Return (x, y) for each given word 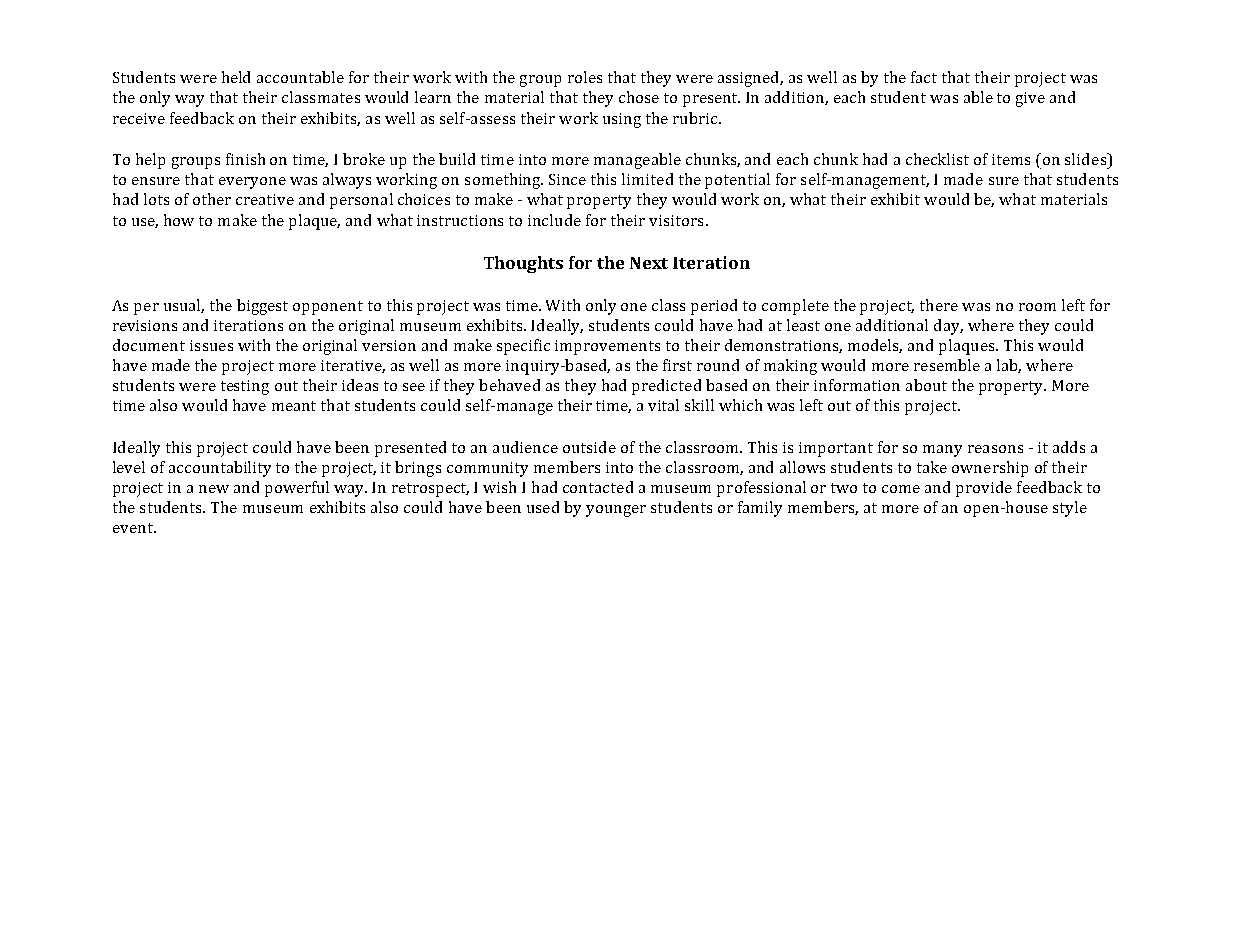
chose (639, 97)
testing (245, 387)
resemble (947, 365)
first (677, 365)
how (179, 220)
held (236, 77)
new (214, 489)
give (1030, 99)
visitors (676, 220)
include (554, 220)
